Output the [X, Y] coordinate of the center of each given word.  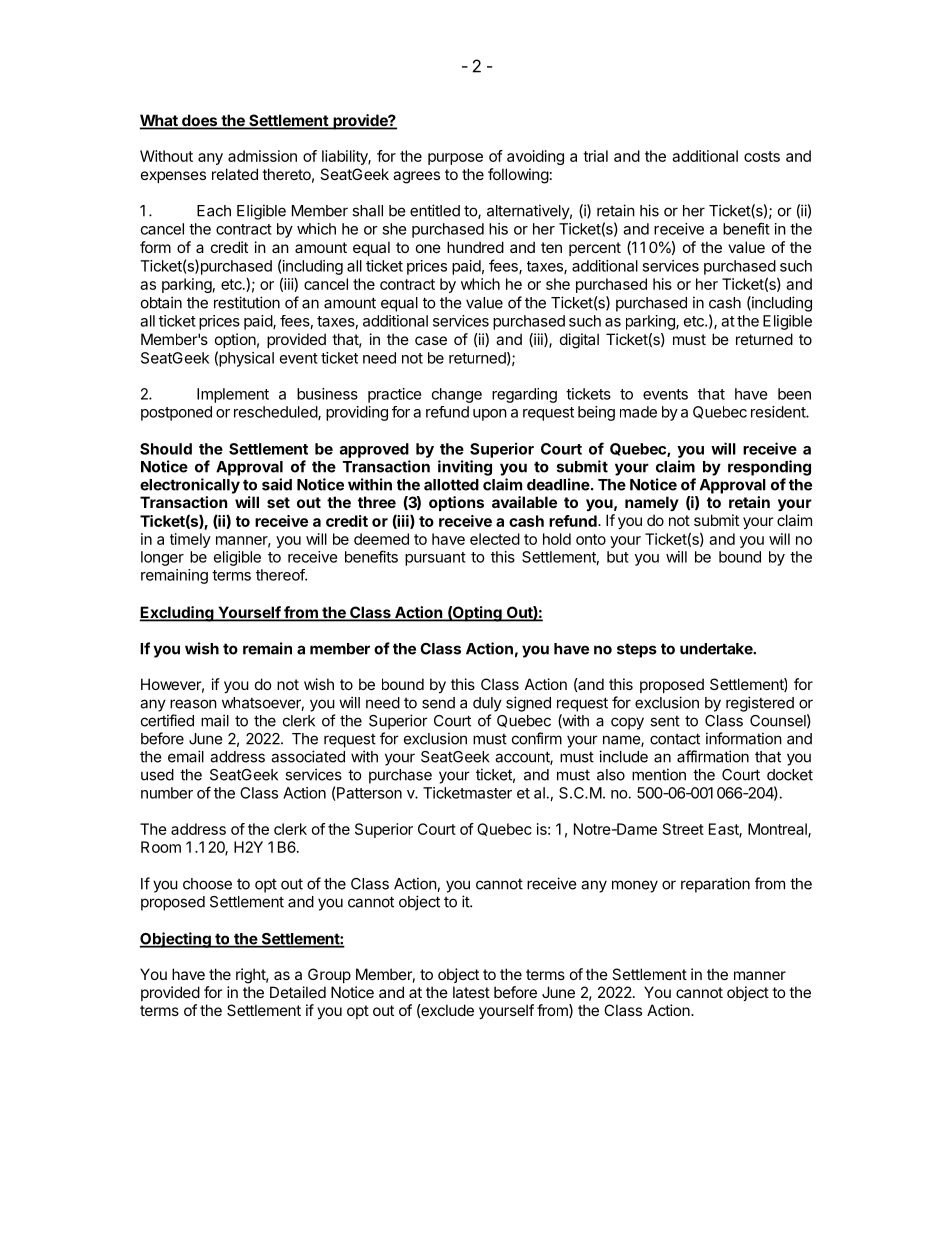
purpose [455, 159]
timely [190, 540]
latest [471, 992]
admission [262, 156]
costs [762, 156]
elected [495, 539]
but [618, 557]
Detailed [298, 992]
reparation [715, 885]
